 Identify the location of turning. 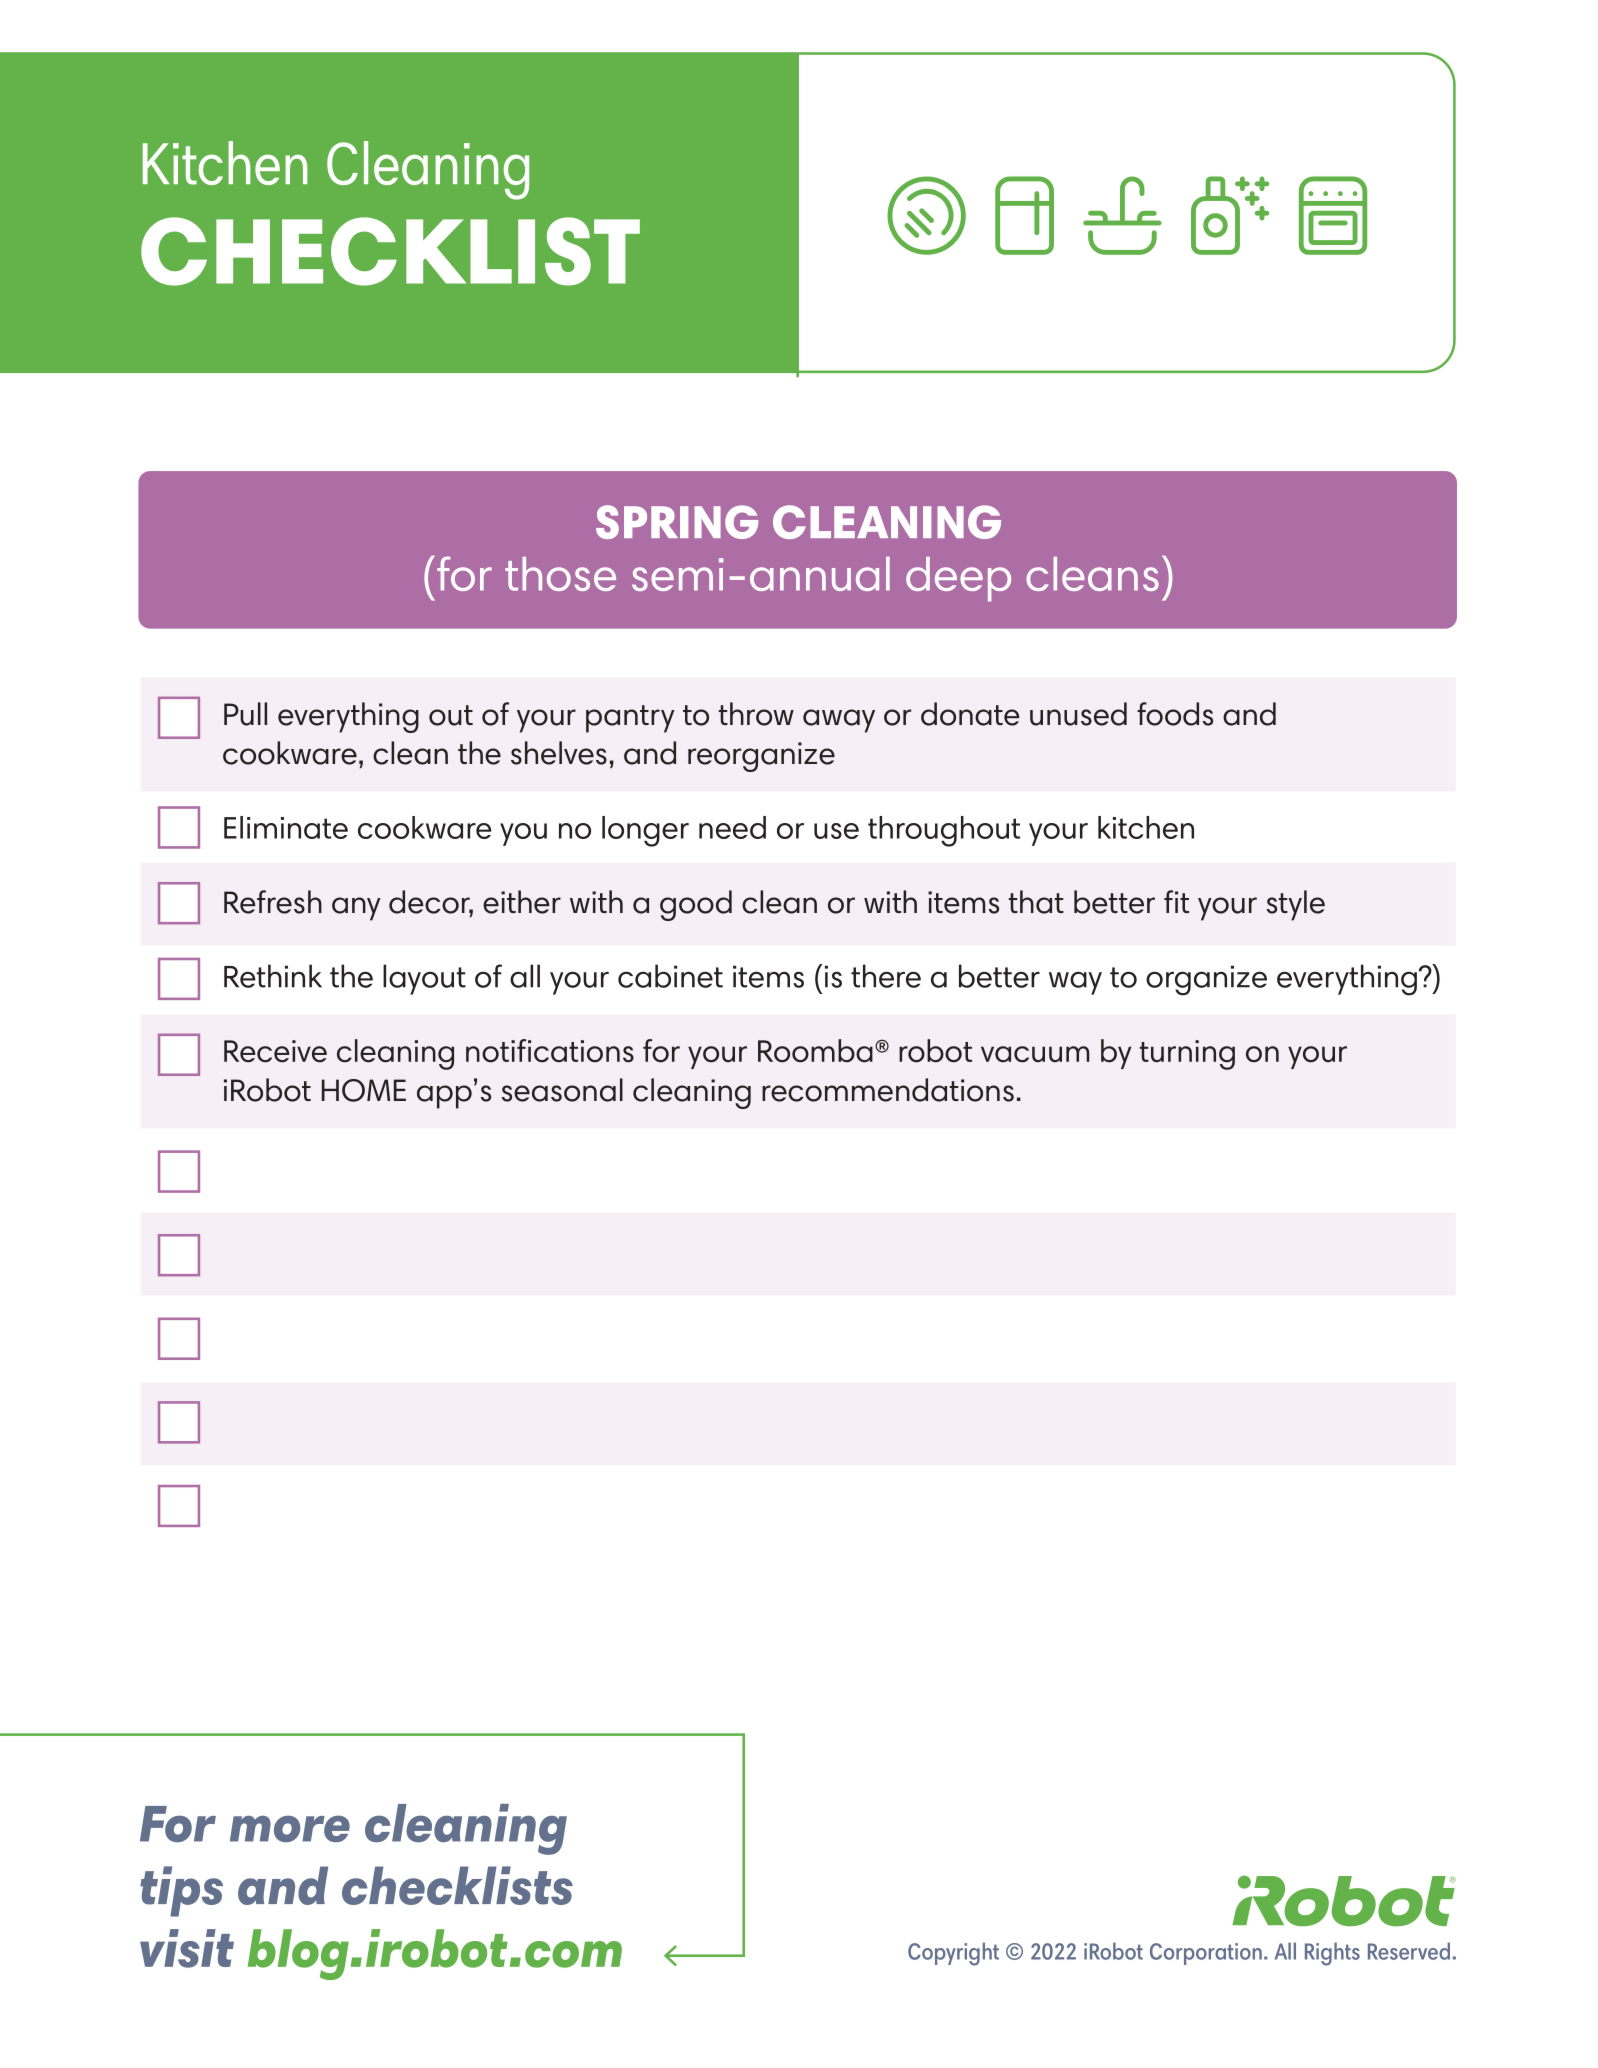
(1187, 1055).
